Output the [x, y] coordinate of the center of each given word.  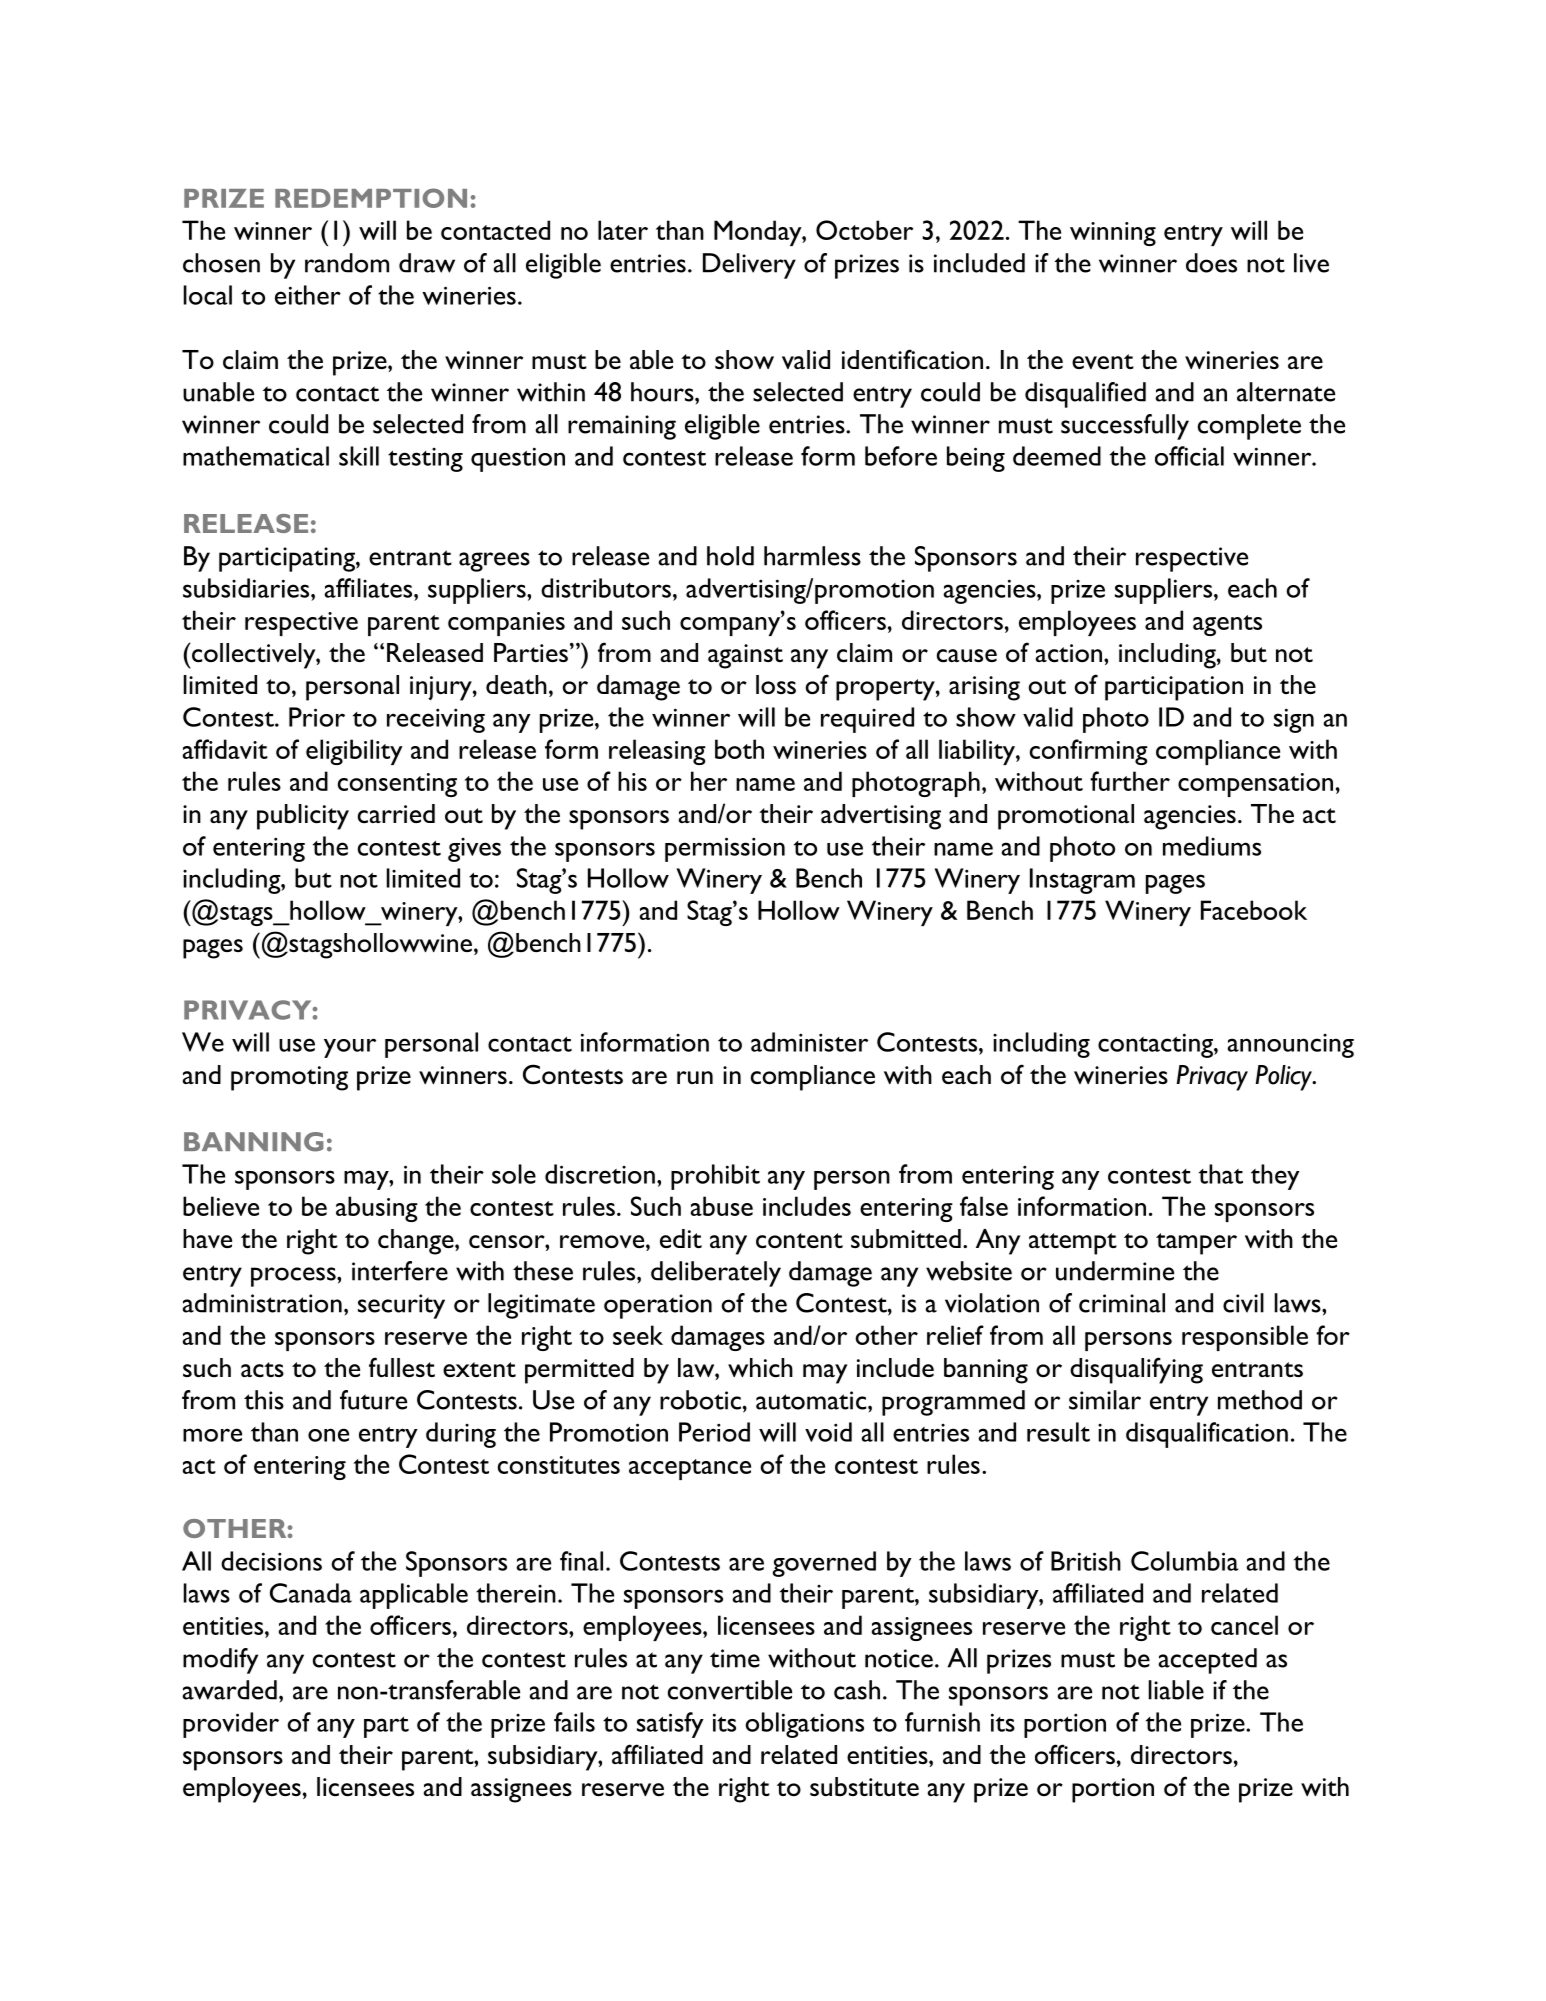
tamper [1196, 1244]
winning [1113, 234]
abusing [377, 1209]
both [739, 749]
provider [231, 1725]
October [864, 230]
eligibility [354, 752]
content [799, 1241]
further [1130, 781]
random [347, 263]
